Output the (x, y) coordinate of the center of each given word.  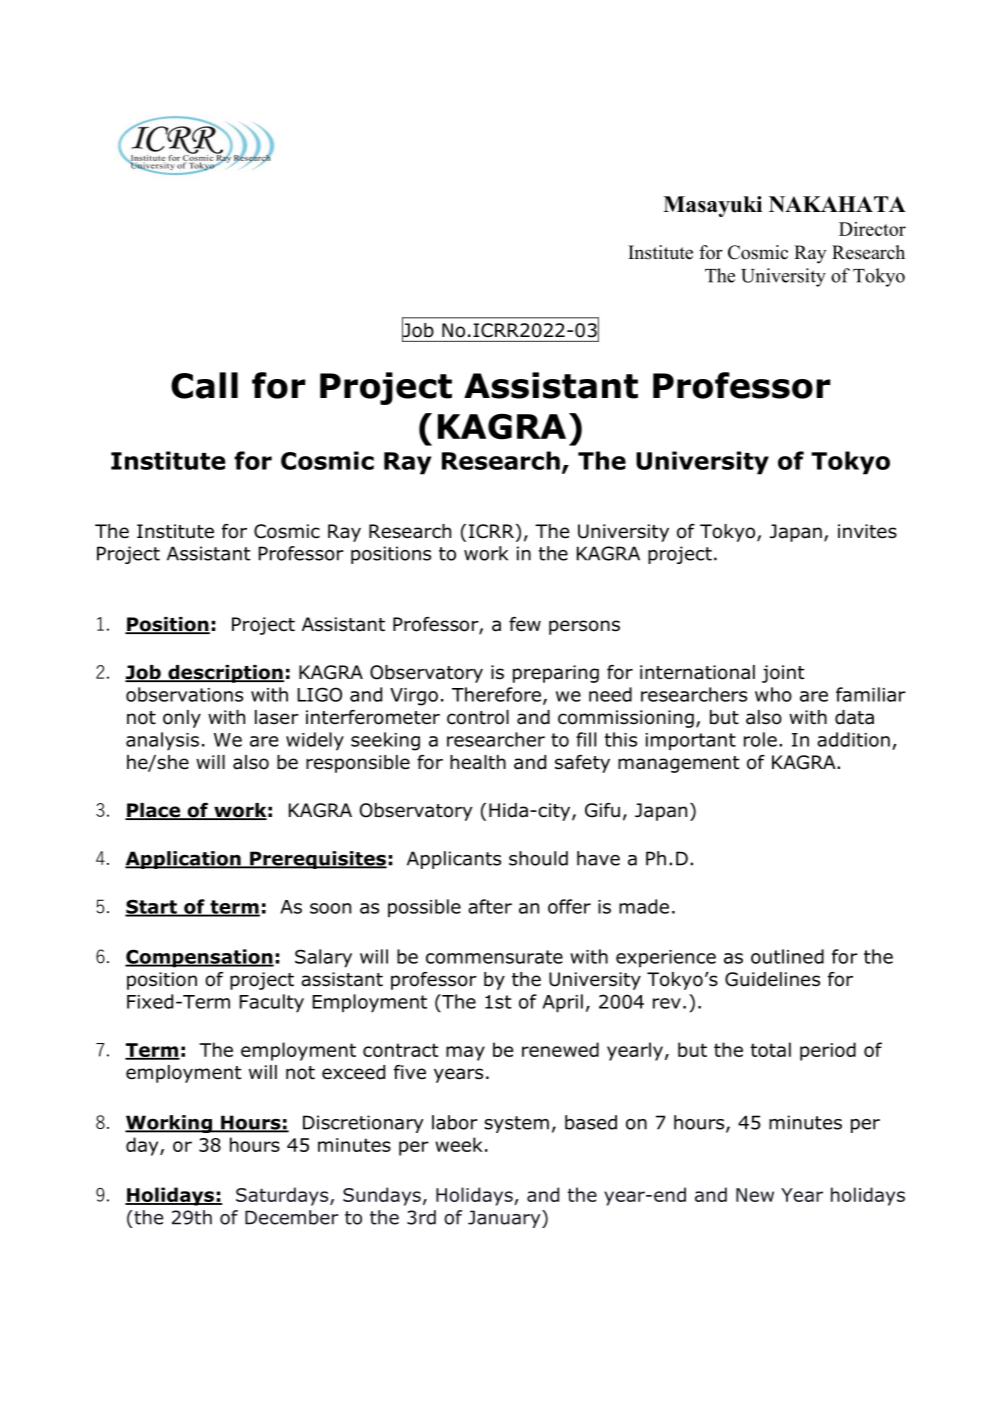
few (525, 624)
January (505, 1219)
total (771, 1049)
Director (872, 229)
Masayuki (712, 206)
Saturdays (283, 1196)
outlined (787, 956)
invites (867, 531)
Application (184, 860)
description (225, 674)
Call (204, 385)
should (538, 858)
